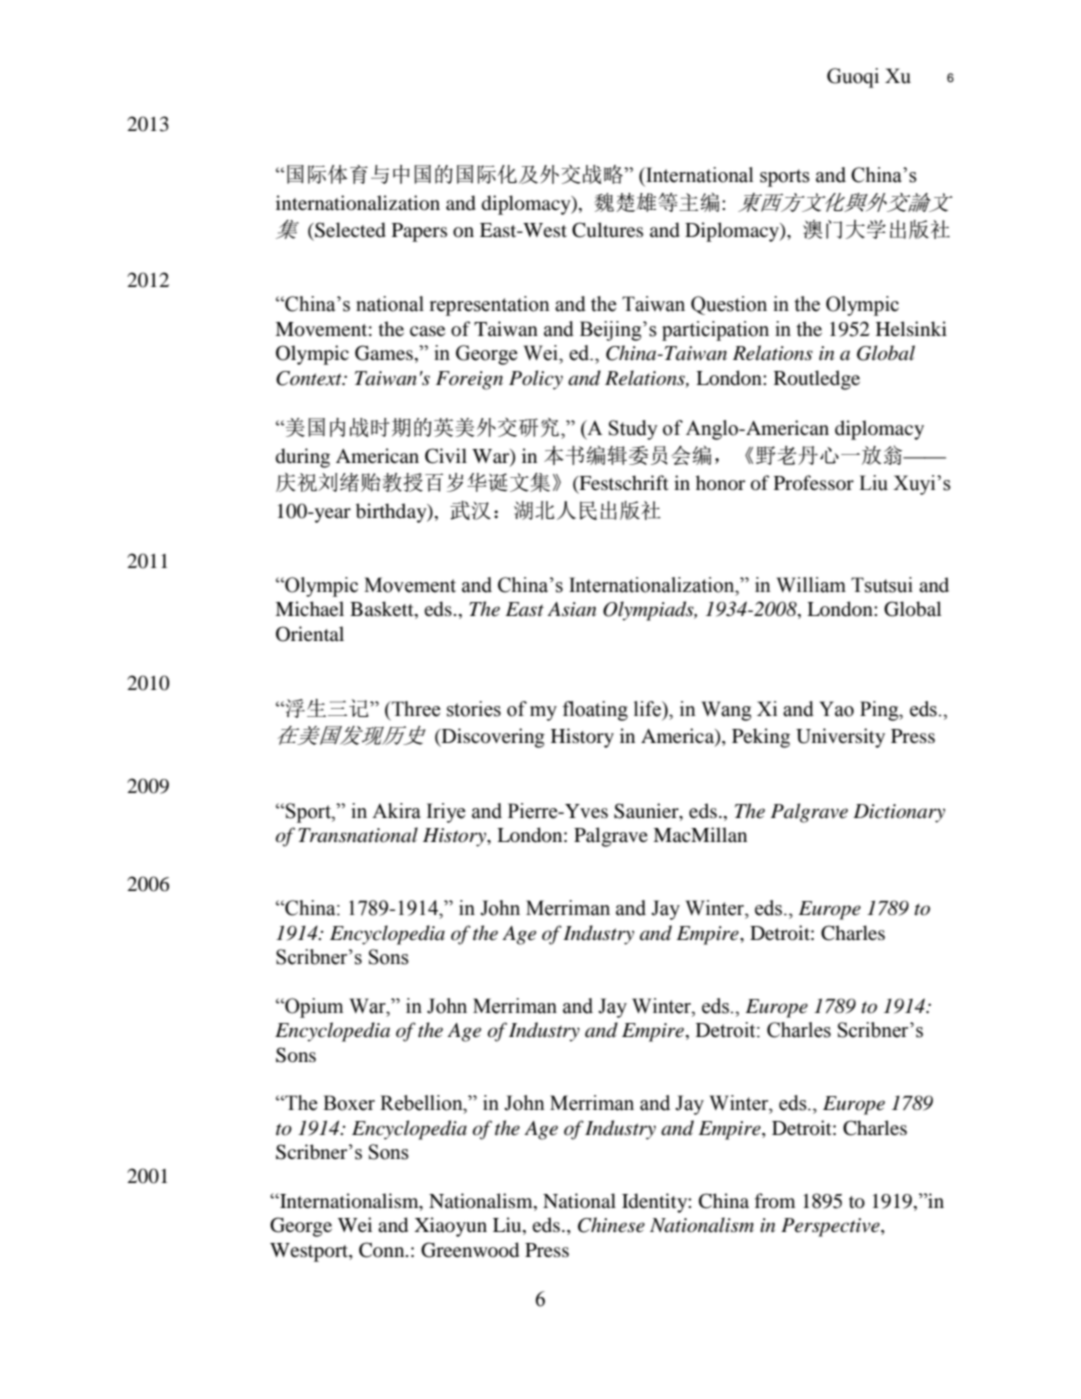 The width and height of the screenshot is (1081, 1399). What do you see at coordinates (349, 230) in the screenshot?
I see `Selected` at bounding box center [349, 230].
